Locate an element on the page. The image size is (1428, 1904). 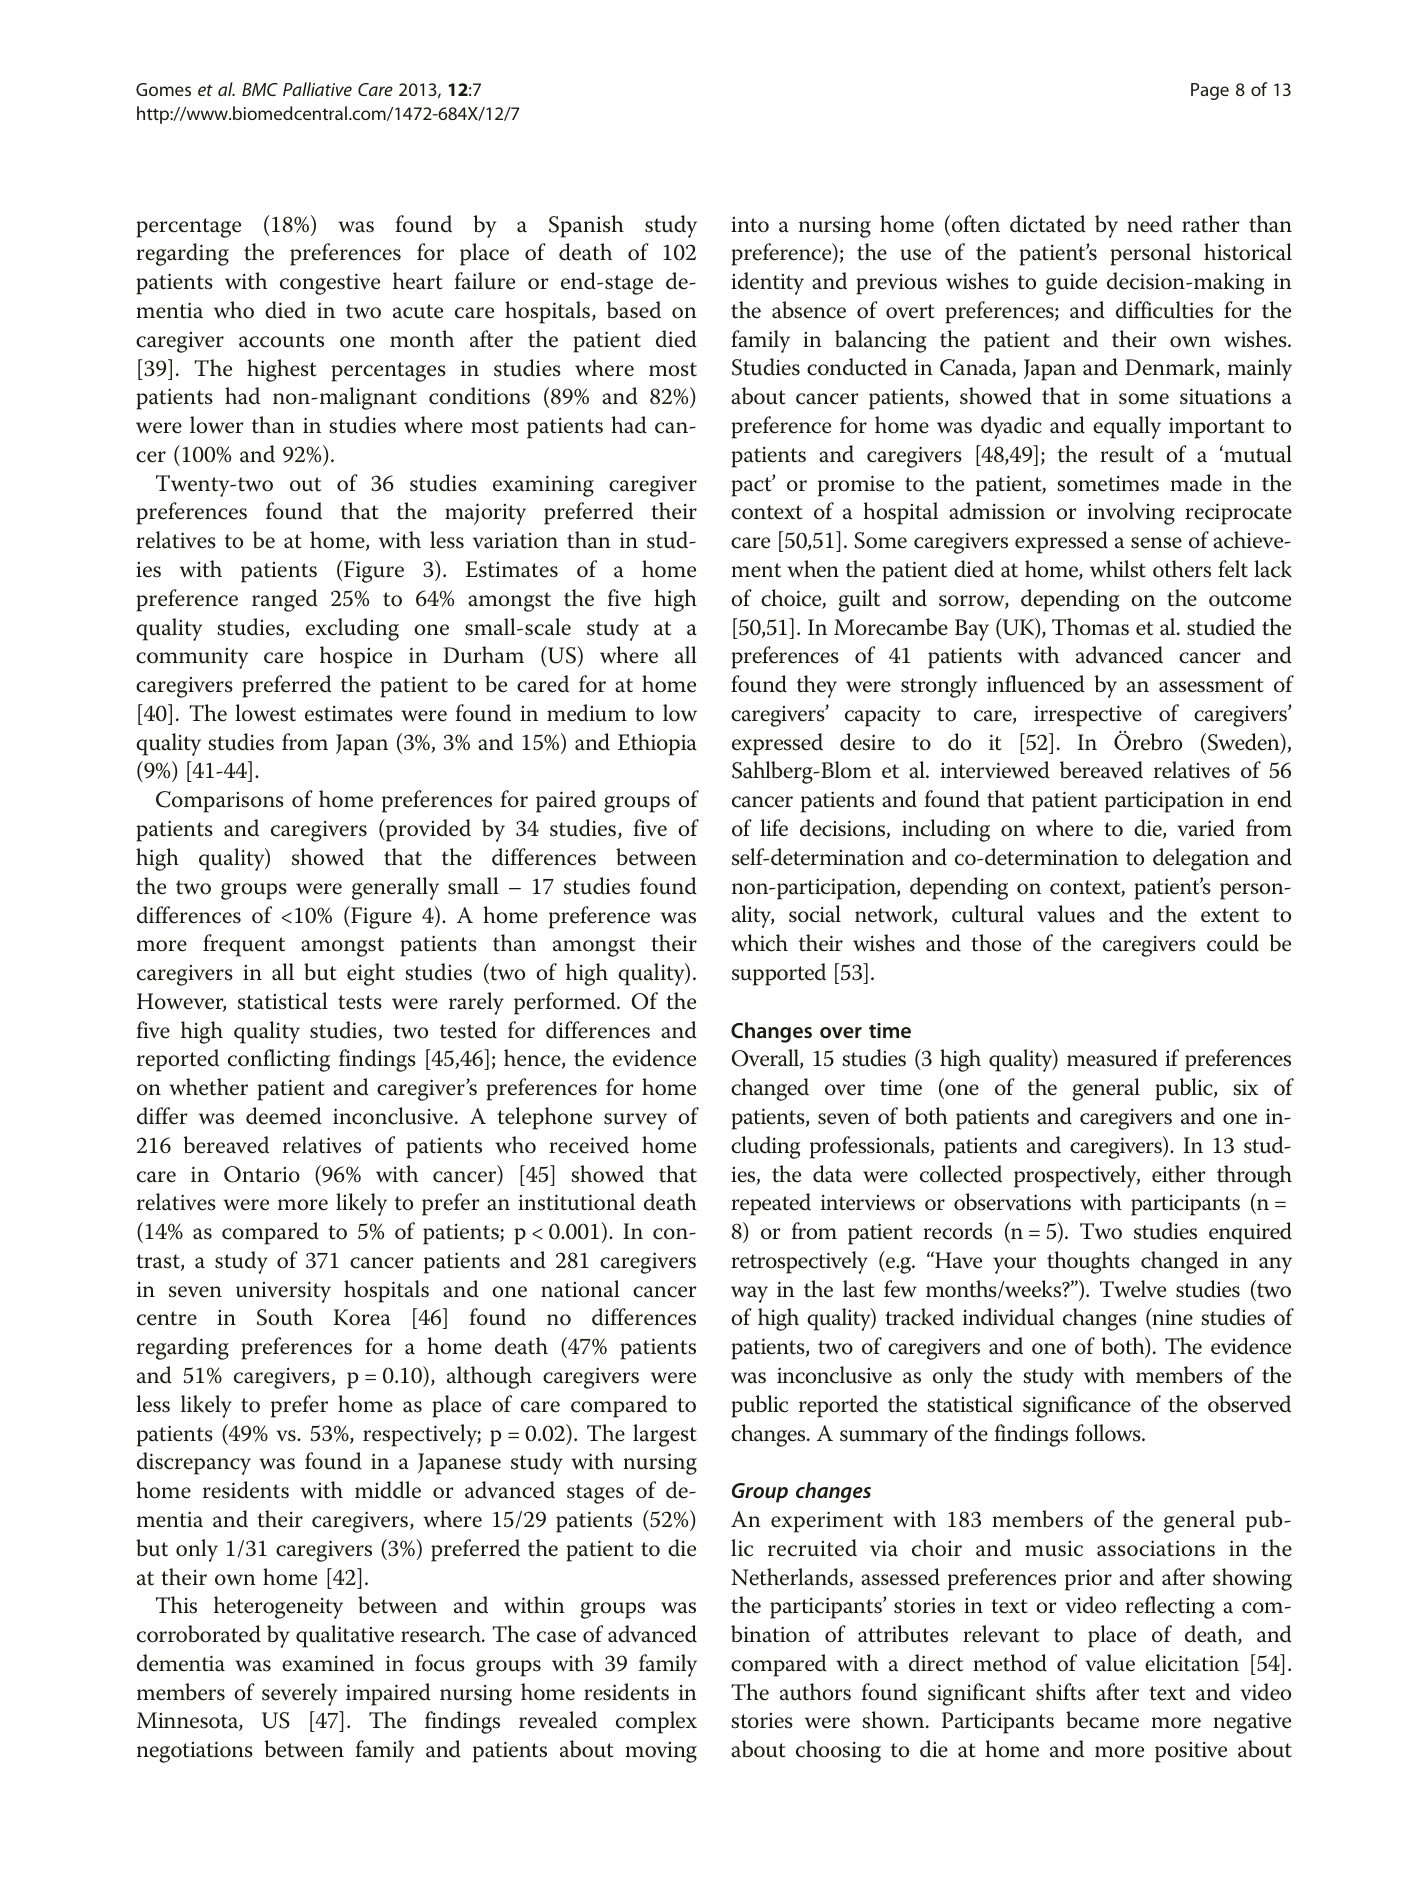
into is located at coordinates (750, 225).
